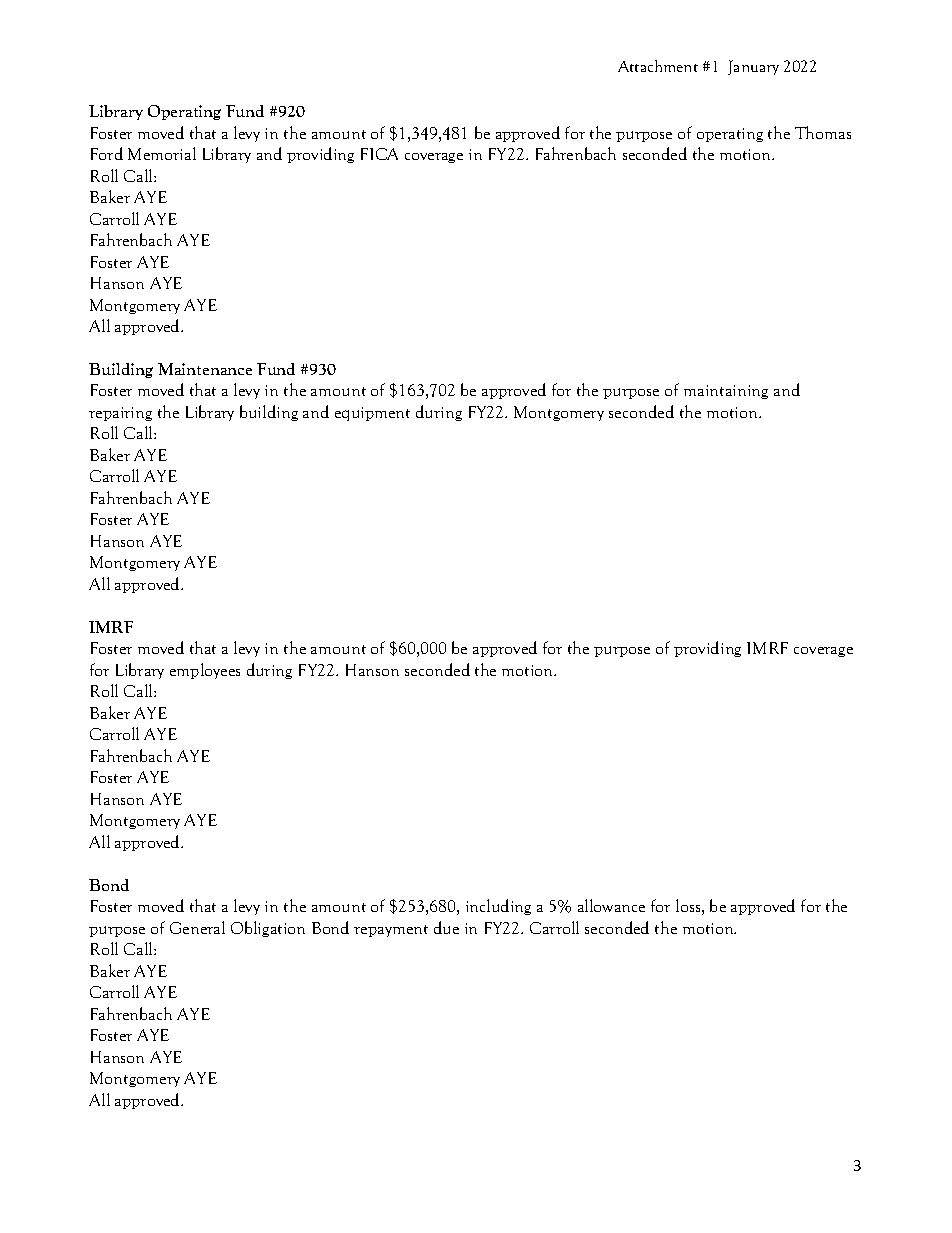 This screenshot has height=1233, width=952. What do you see at coordinates (726, 392) in the screenshot?
I see `maintaining` at bounding box center [726, 392].
